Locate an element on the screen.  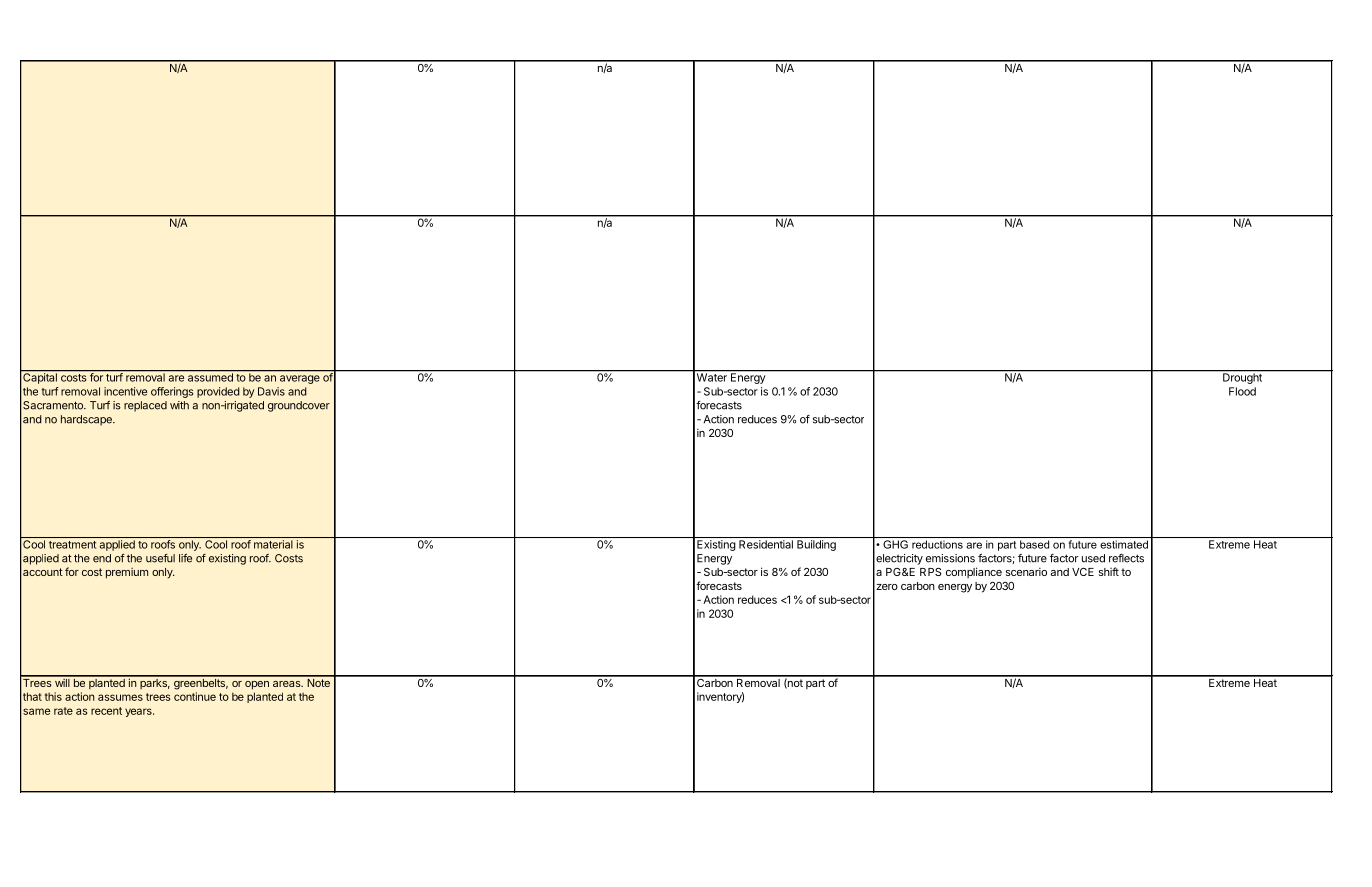
VCE is located at coordinates (1083, 572).
